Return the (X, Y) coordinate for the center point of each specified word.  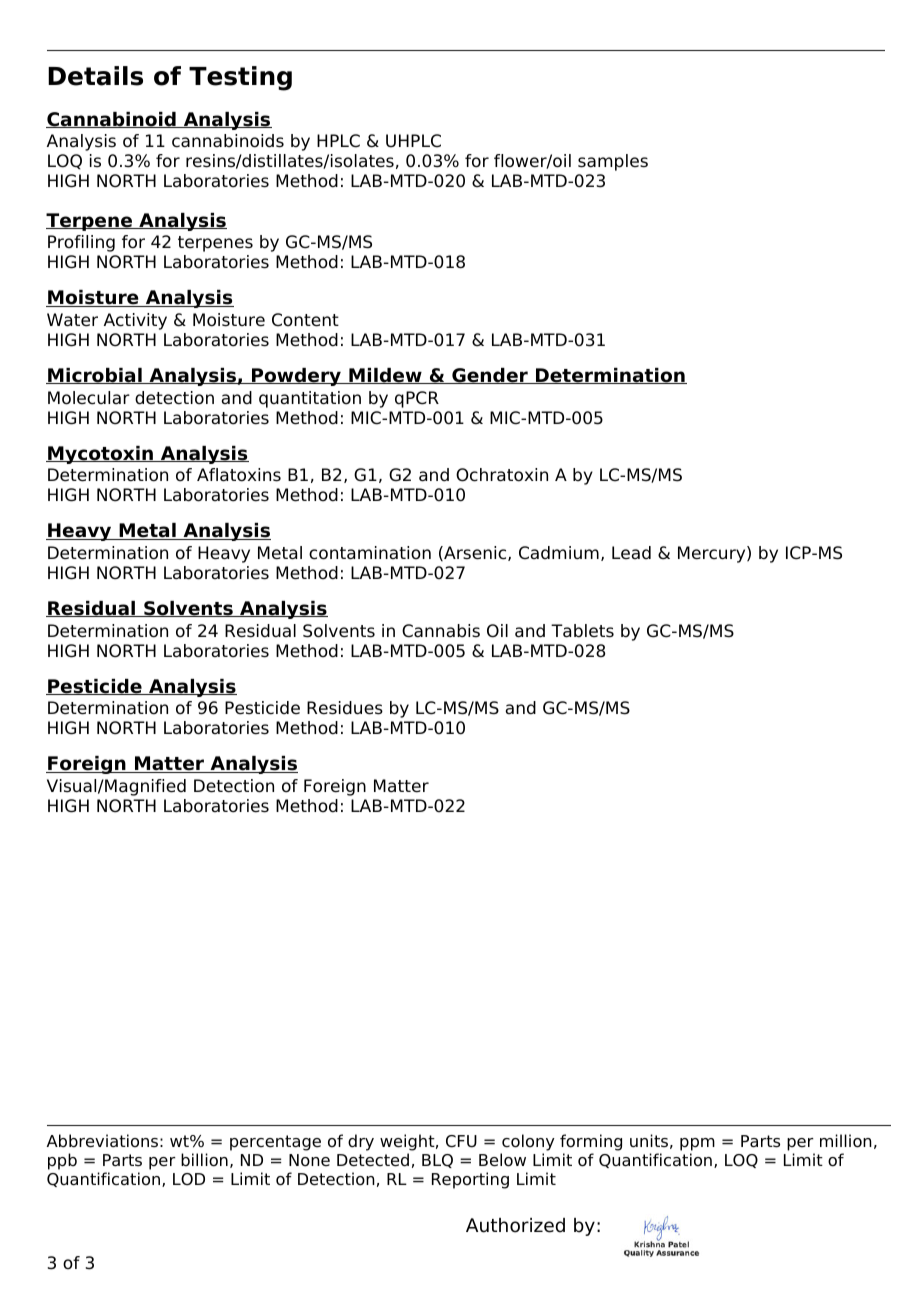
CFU (461, 1141)
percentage (275, 1143)
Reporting (470, 1180)
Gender (490, 376)
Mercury (713, 554)
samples (613, 162)
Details (95, 76)
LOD (189, 1179)
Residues (345, 708)
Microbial (95, 376)
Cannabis (441, 631)
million (846, 1141)
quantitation (310, 399)
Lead (631, 553)
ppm (697, 1146)
